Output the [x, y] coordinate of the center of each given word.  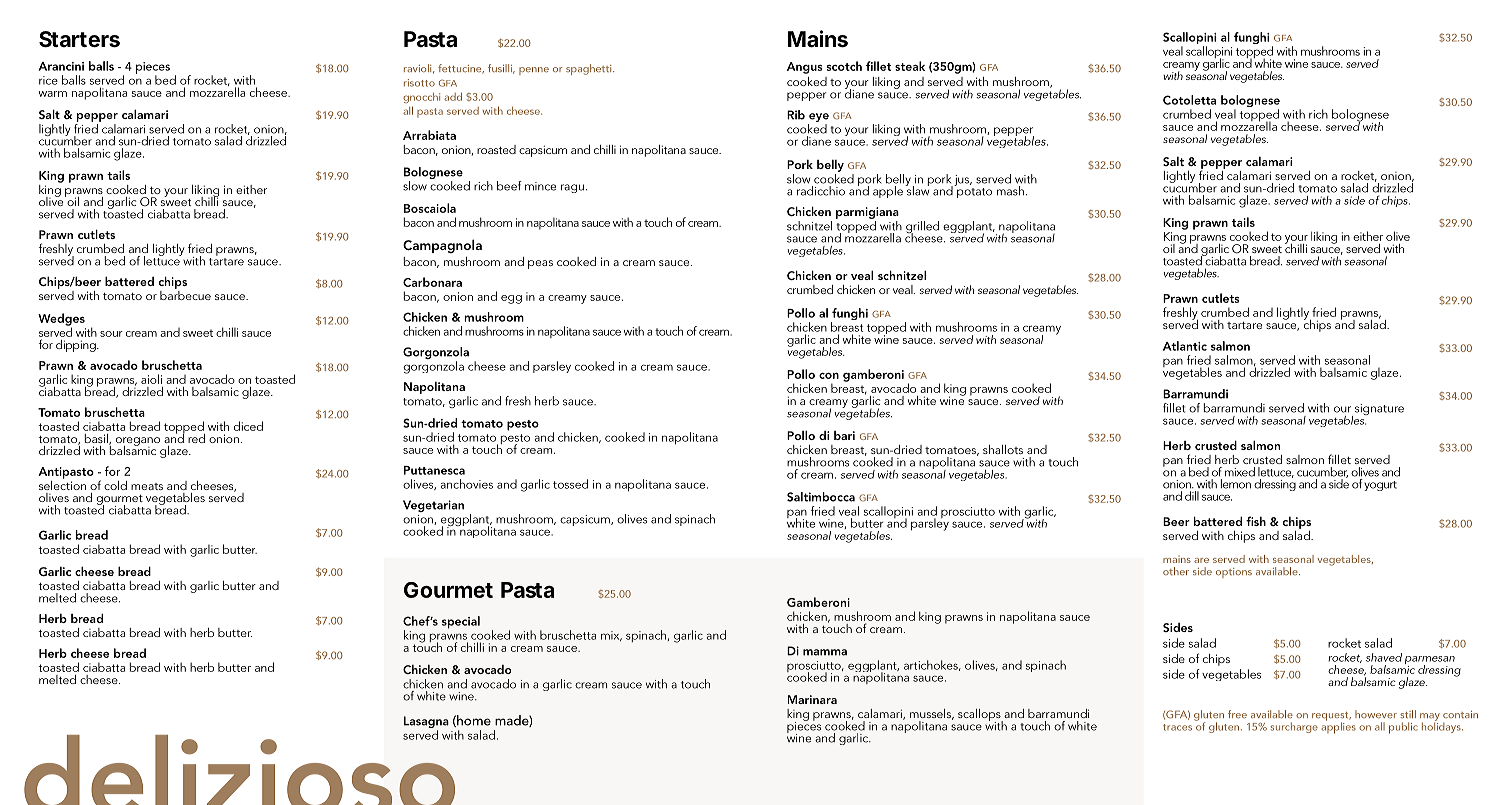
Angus [805, 68]
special [461, 622]
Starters [79, 39]
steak [910, 66]
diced [248, 426]
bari [844, 435]
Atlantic [1185, 346]
